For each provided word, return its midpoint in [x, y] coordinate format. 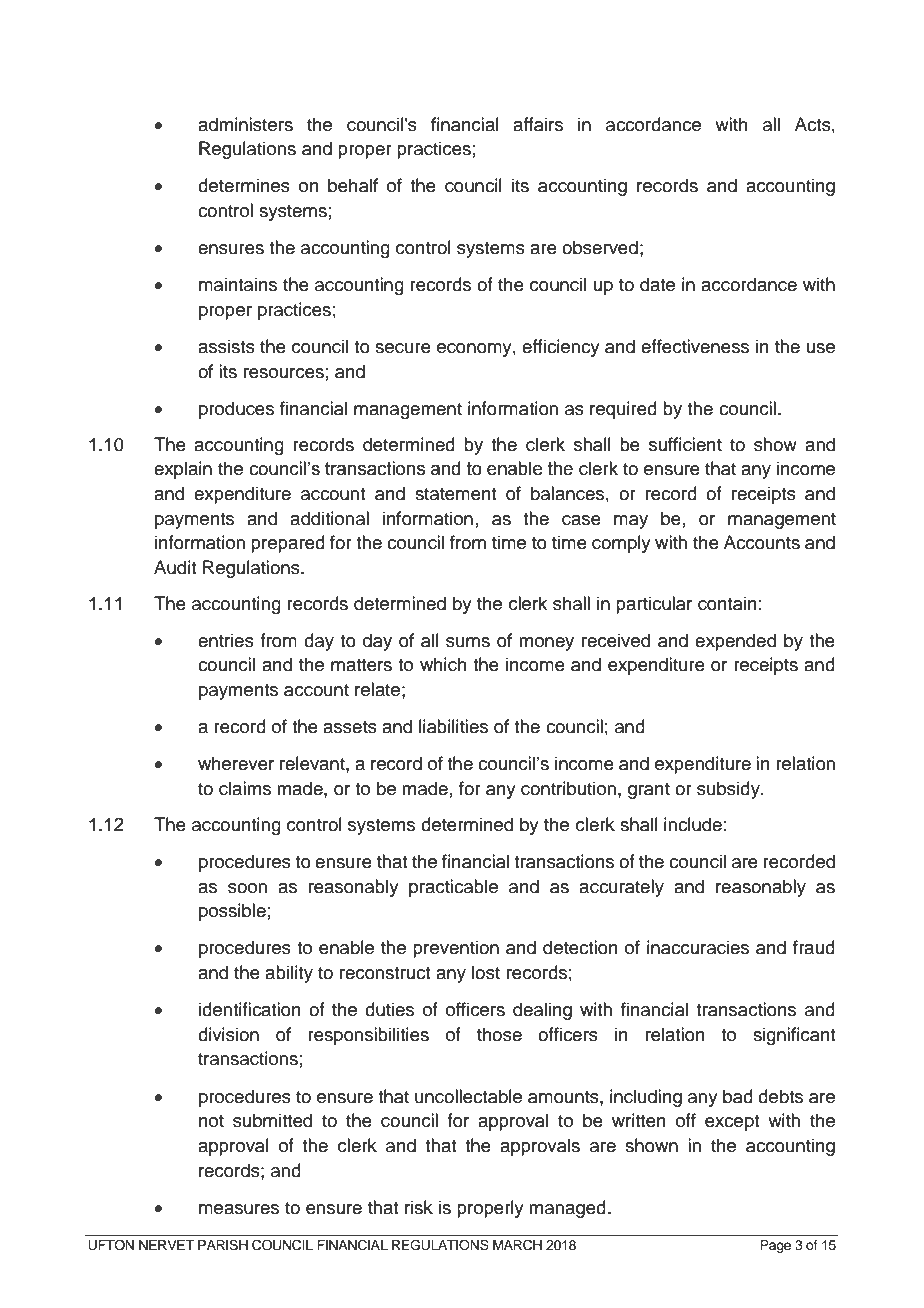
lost [486, 972]
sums [468, 642]
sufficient [685, 444]
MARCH [517, 1245]
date [657, 284]
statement [455, 494]
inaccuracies [698, 947]
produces [236, 410]
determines [244, 185]
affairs [538, 124]
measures [239, 1209]
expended [735, 642]
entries [226, 640]
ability [289, 974]
